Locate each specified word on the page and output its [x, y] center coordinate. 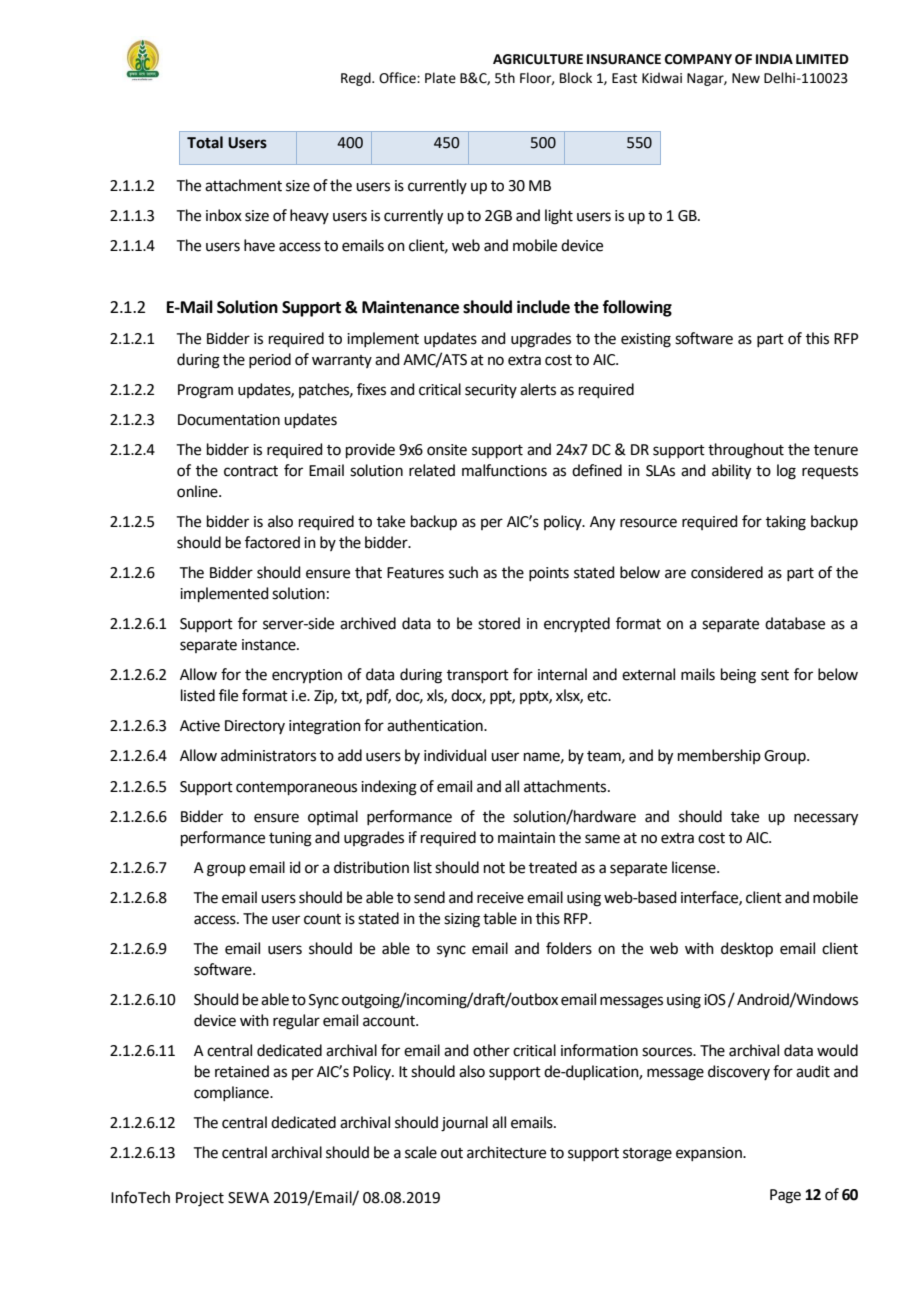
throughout [746, 451]
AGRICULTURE [538, 59]
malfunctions [504, 470]
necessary [826, 819]
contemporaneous [296, 788]
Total [205, 142]
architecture [506, 1152]
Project [200, 1199]
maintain [526, 838]
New [746, 78]
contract [251, 471]
